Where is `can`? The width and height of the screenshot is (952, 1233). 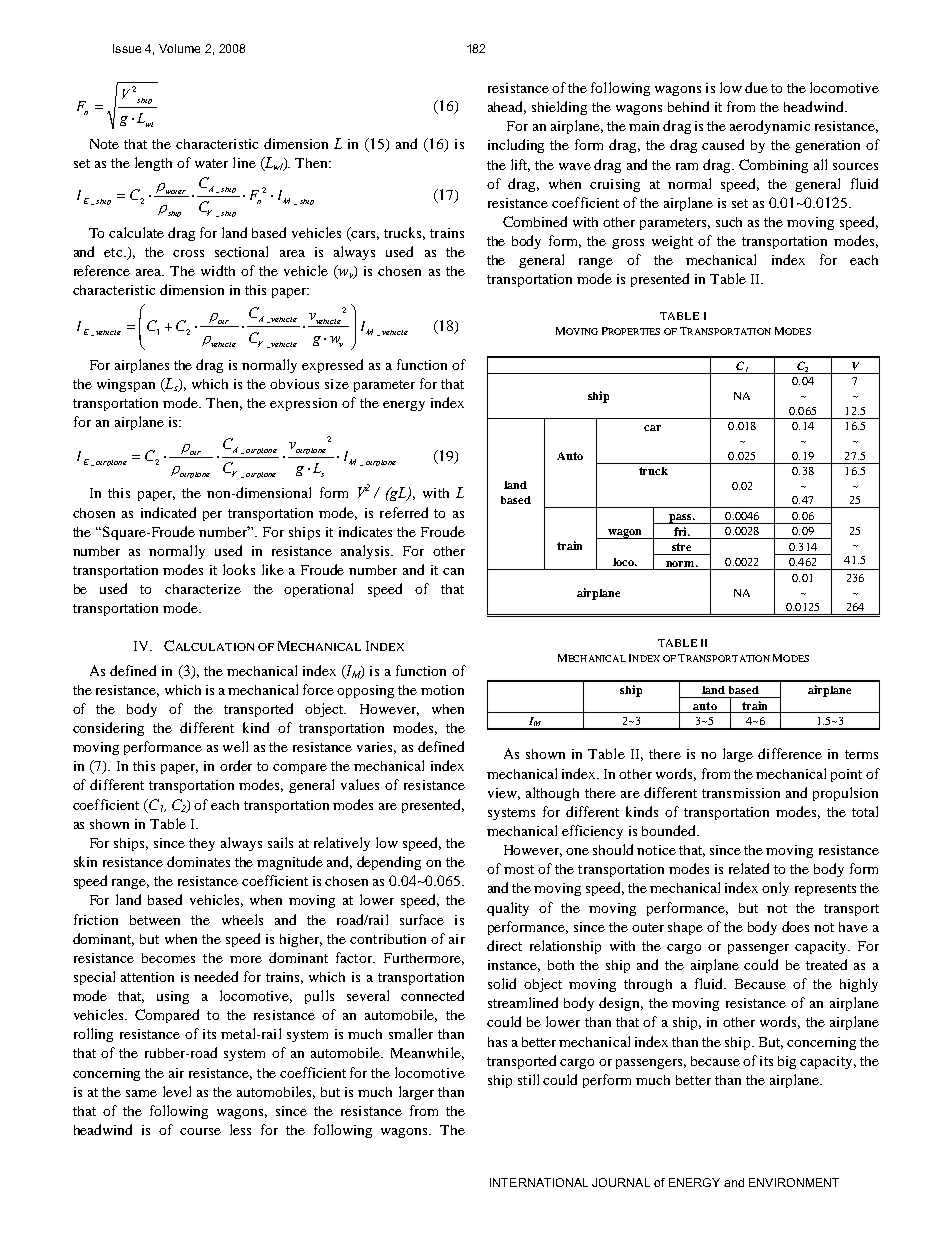 can is located at coordinates (453, 571).
